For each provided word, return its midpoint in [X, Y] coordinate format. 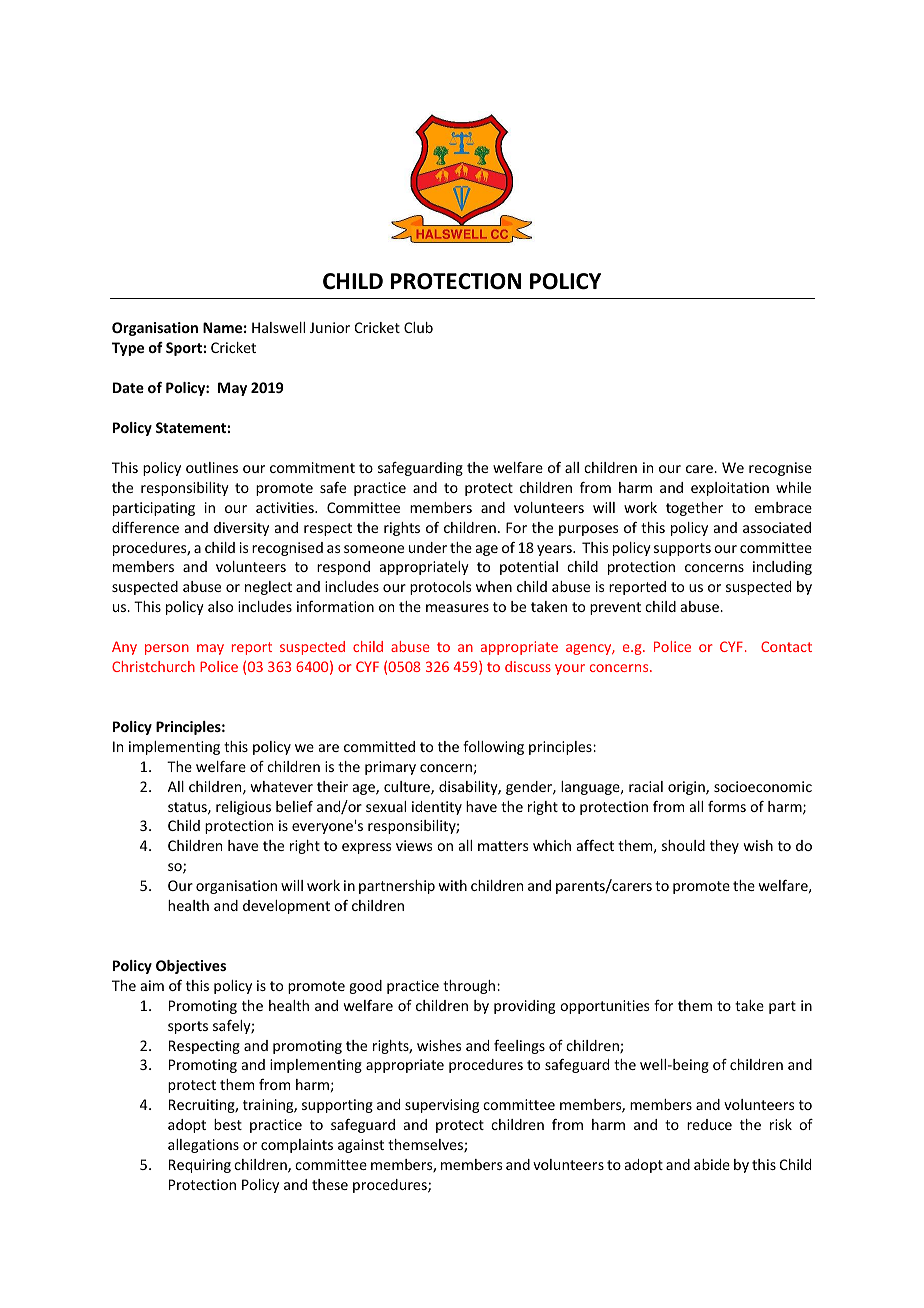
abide [712, 1164]
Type [128, 349]
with [453, 885]
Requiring [200, 1166]
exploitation [730, 489]
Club [418, 327]
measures [457, 608]
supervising [442, 1106]
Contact [786, 646]
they [724, 847]
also [220, 606]
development [286, 907]
